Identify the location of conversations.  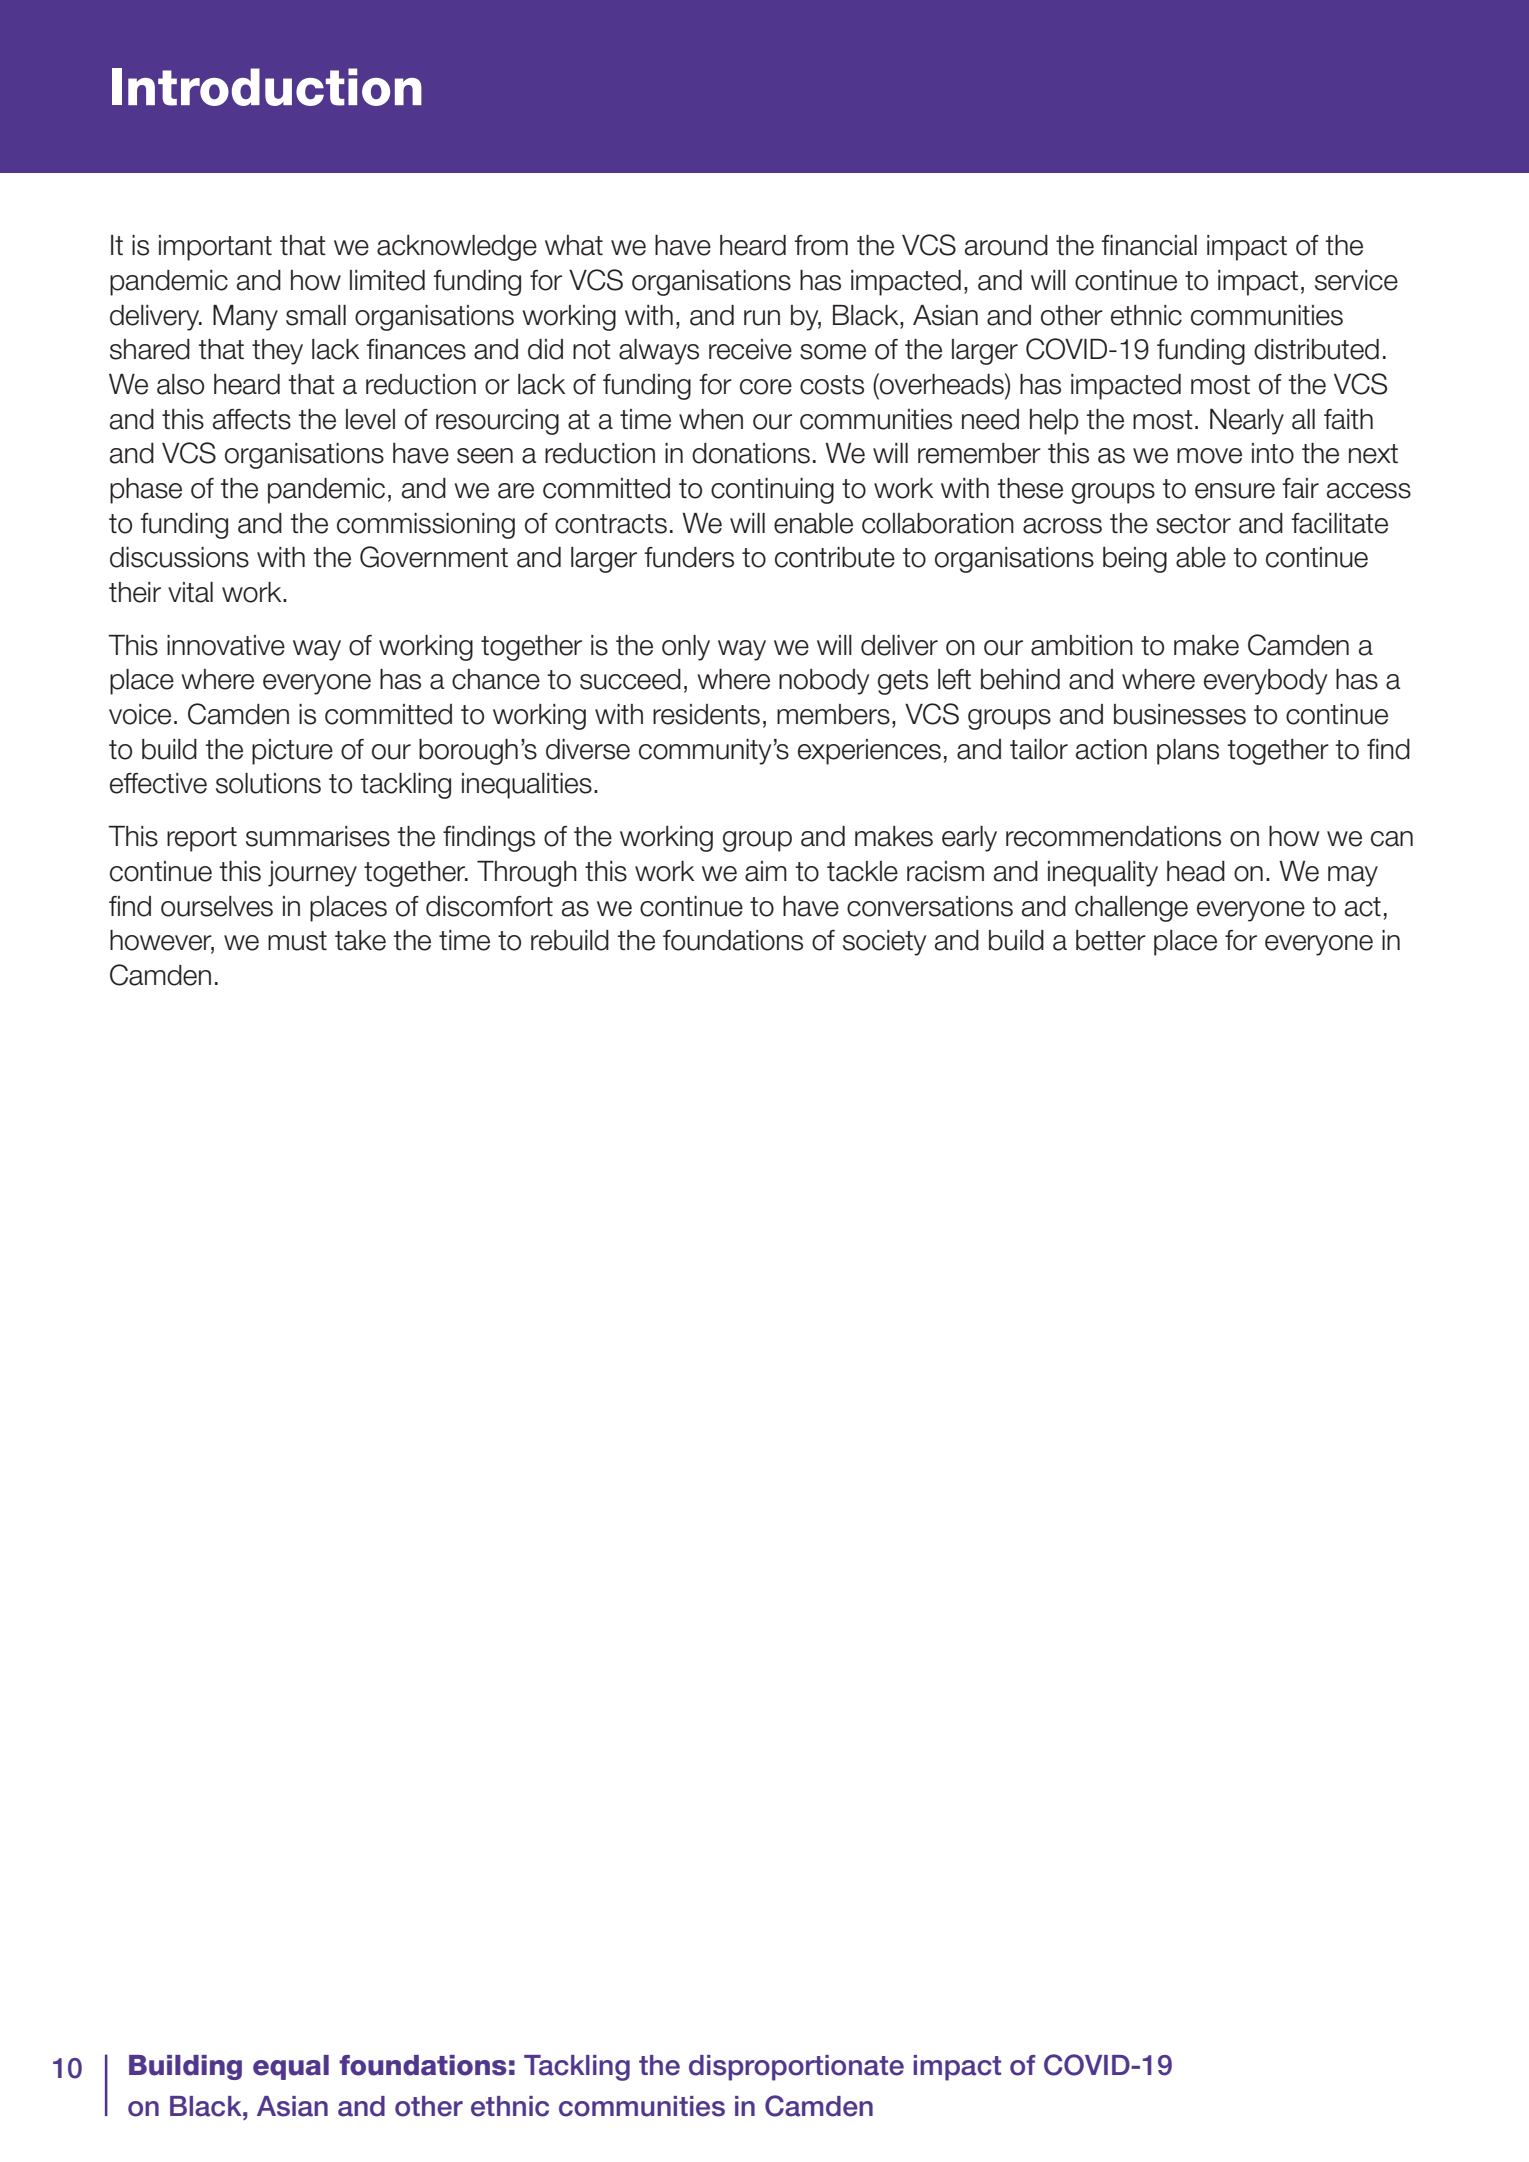
(930, 906).
